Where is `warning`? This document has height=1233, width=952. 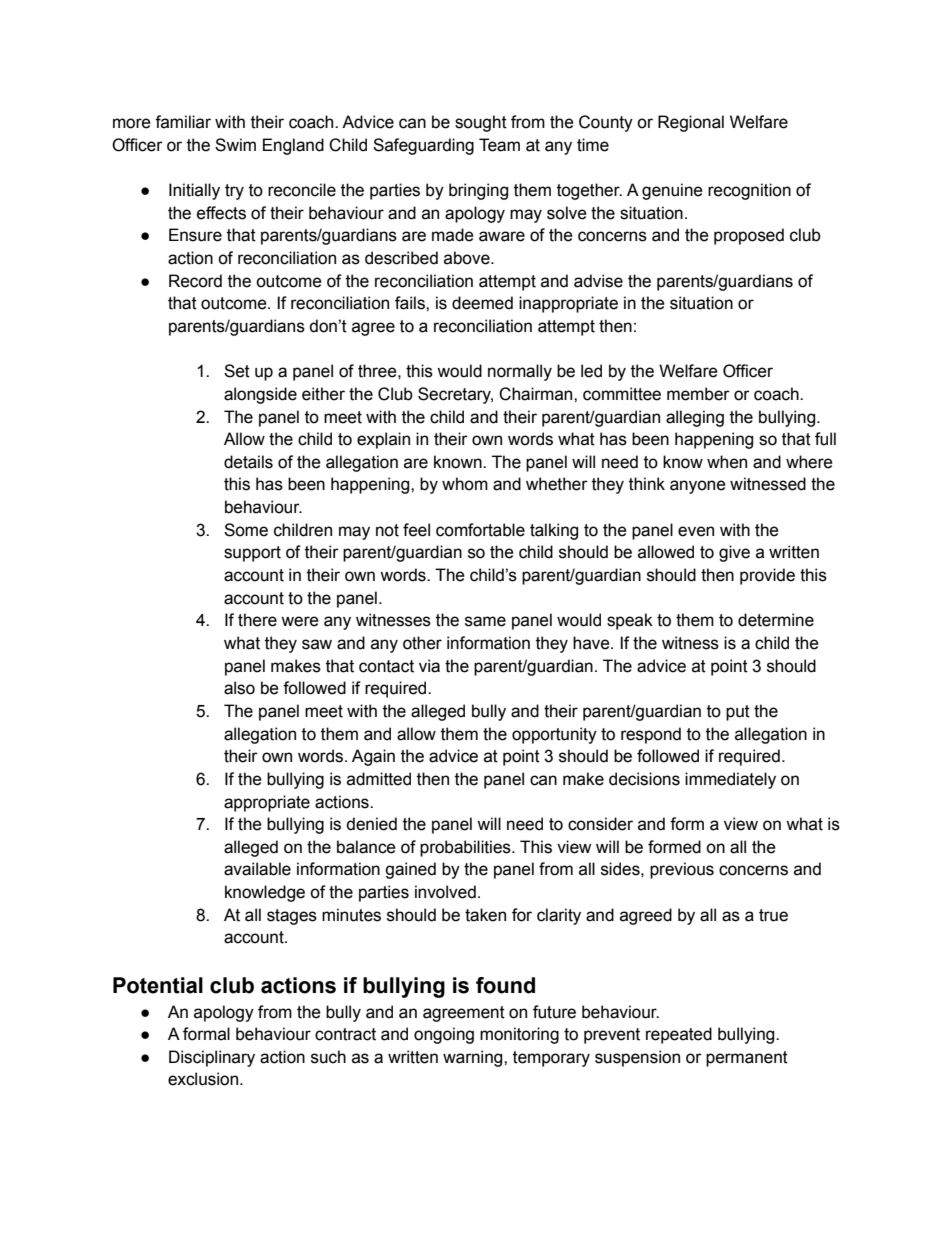
warning is located at coordinates (474, 1058).
